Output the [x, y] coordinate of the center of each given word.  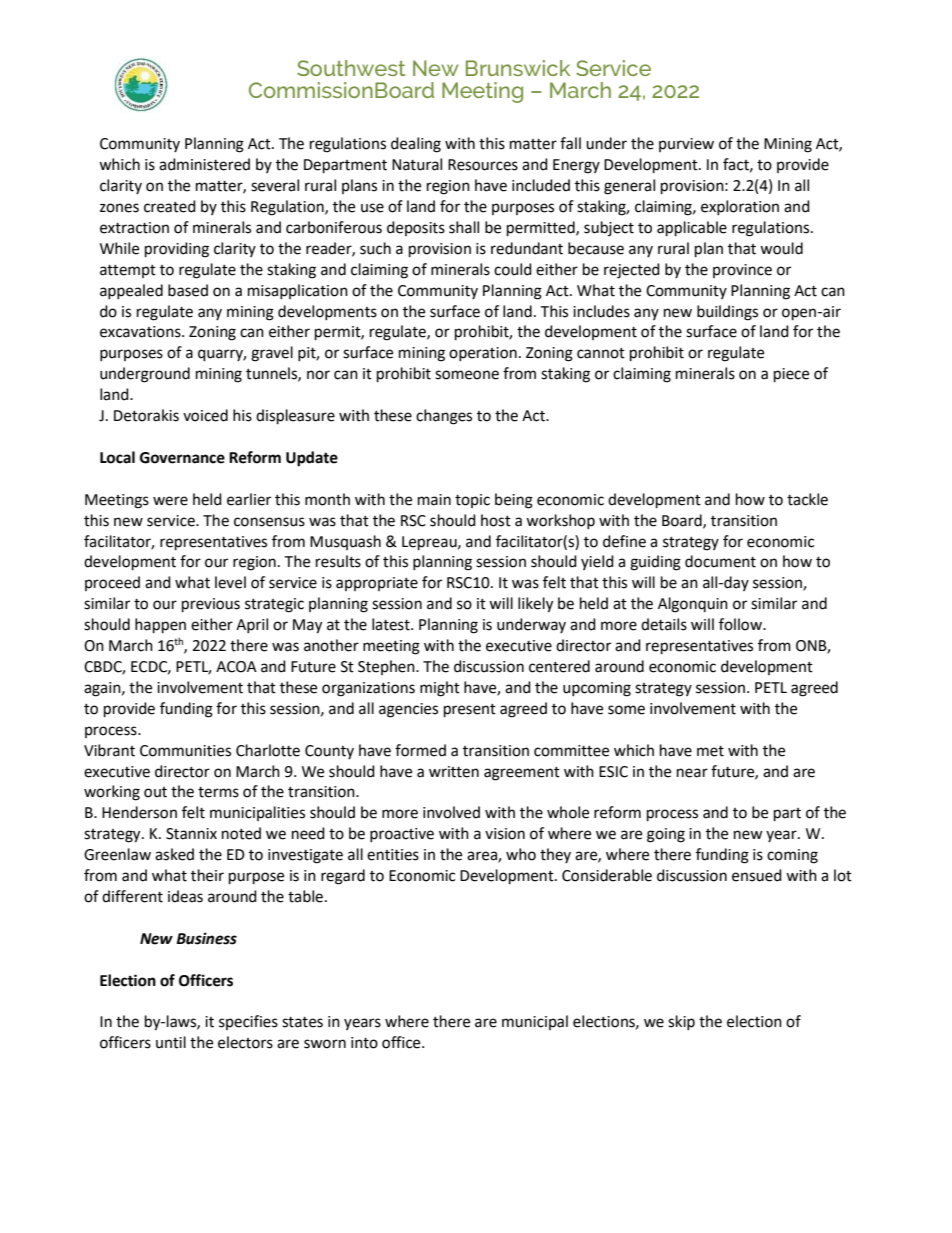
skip [681, 1022]
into [364, 1043]
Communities [185, 751]
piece [791, 375]
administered [204, 164]
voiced [205, 415]
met [710, 751]
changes [444, 417]
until [171, 1042]
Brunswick [518, 68]
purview [686, 145]
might [440, 689]
